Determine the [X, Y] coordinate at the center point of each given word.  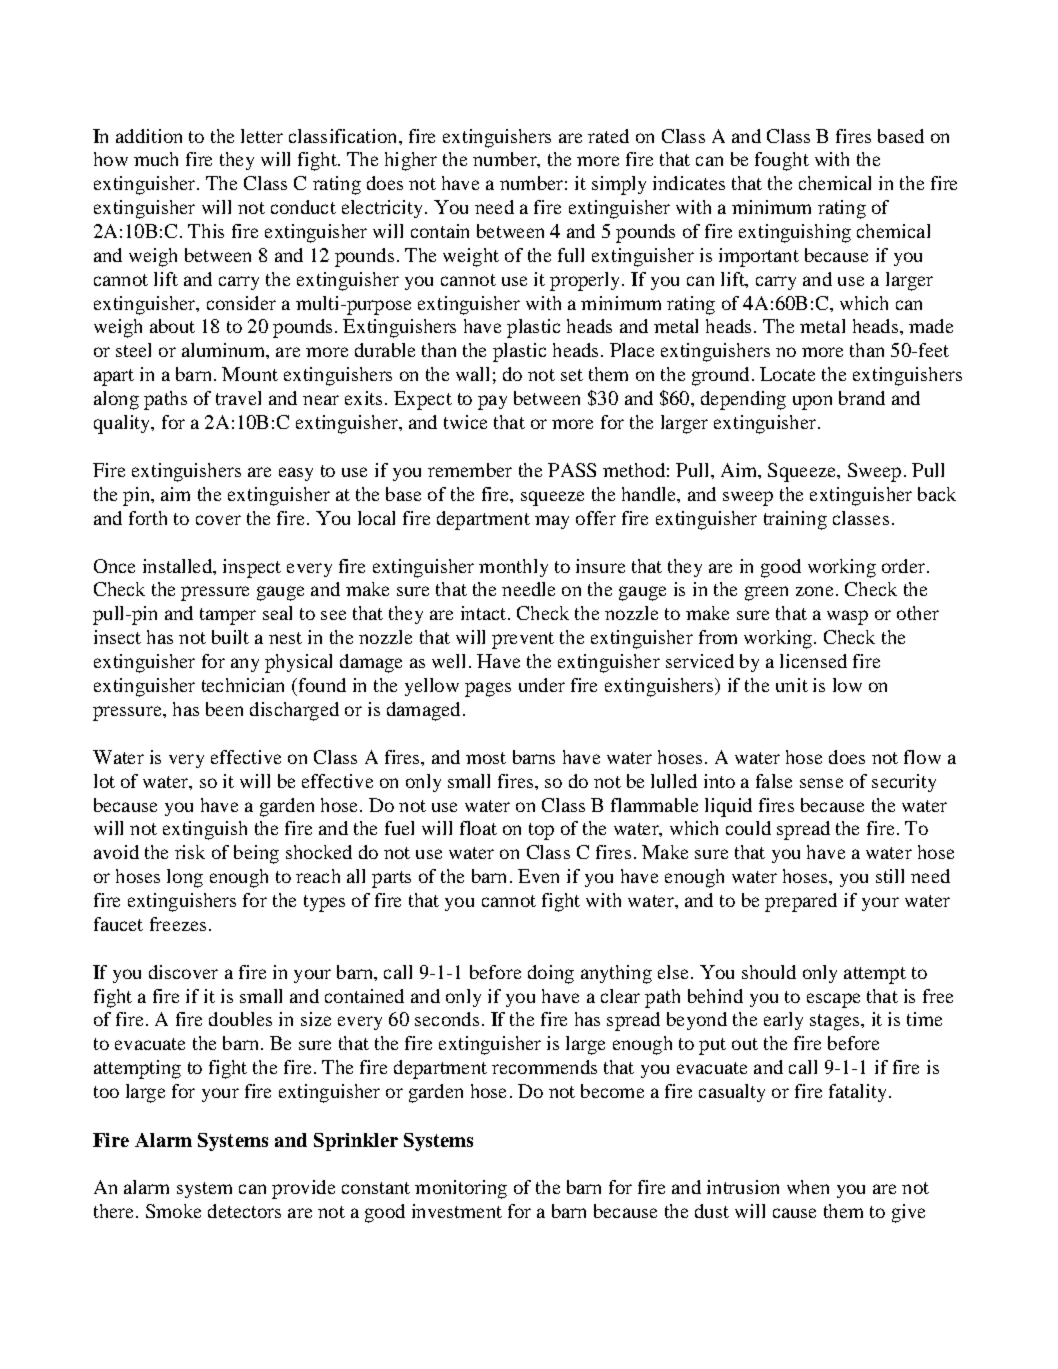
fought [782, 161]
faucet [118, 924]
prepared [801, 902]
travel [238, 398]
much [156, 159]
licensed [813, 661]
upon [812, 402]
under [542, 685]
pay [492, 402]
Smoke [173, 1211]
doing [551, 974]
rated [608, 136]
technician [243, 685]
